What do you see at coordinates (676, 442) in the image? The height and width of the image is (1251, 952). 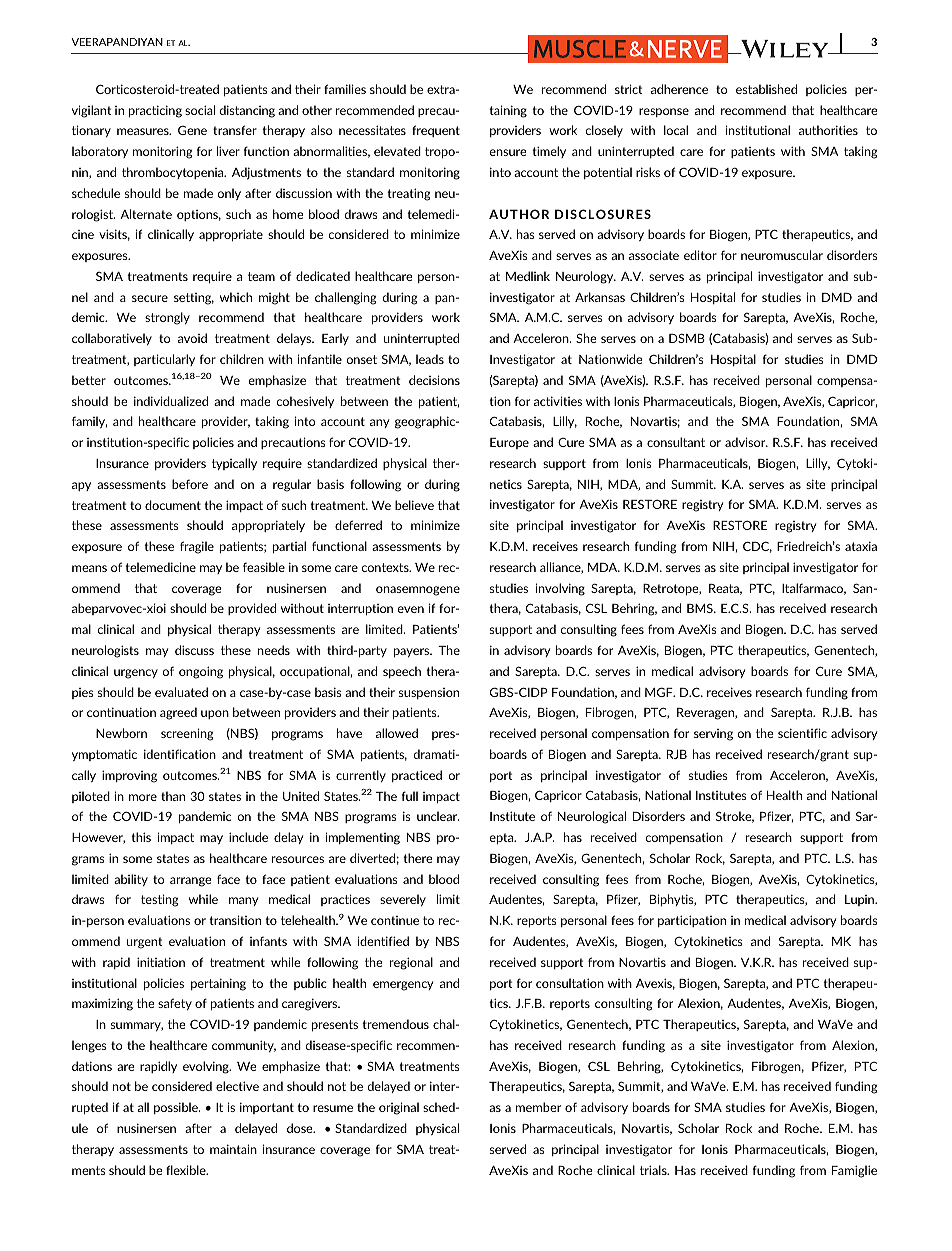 I see `consultant` at bounding box center [676, 442].
